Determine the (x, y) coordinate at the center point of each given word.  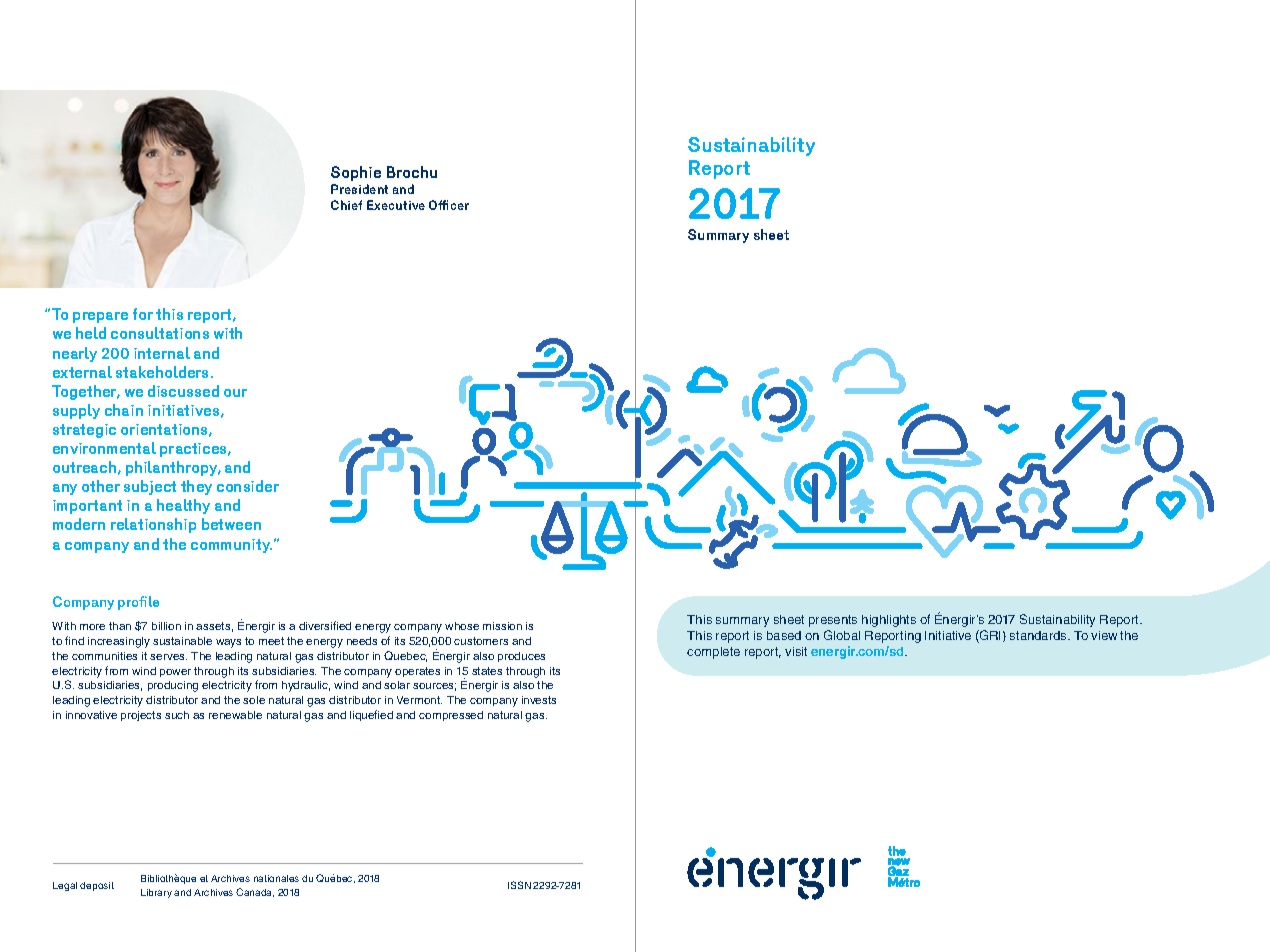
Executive (396, 205)
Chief (346, 205)
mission (502, 626)
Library (156, 893)
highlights (889, 621)
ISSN (519, 885)
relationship (153, 525)
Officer (449, 205)
